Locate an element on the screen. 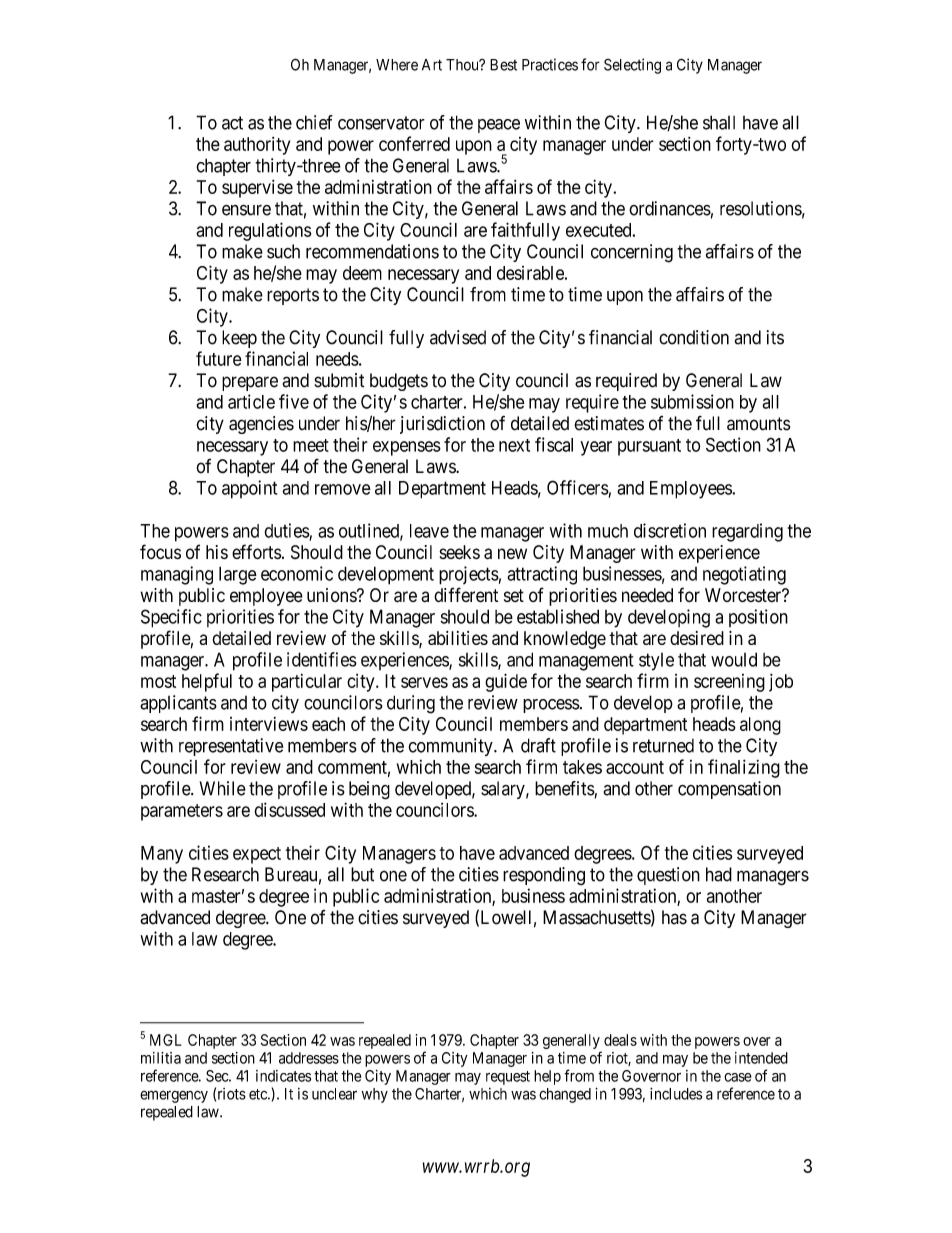 The height and width of the screenshot is (1233, 952). large is located at coordinates (238, 575).
